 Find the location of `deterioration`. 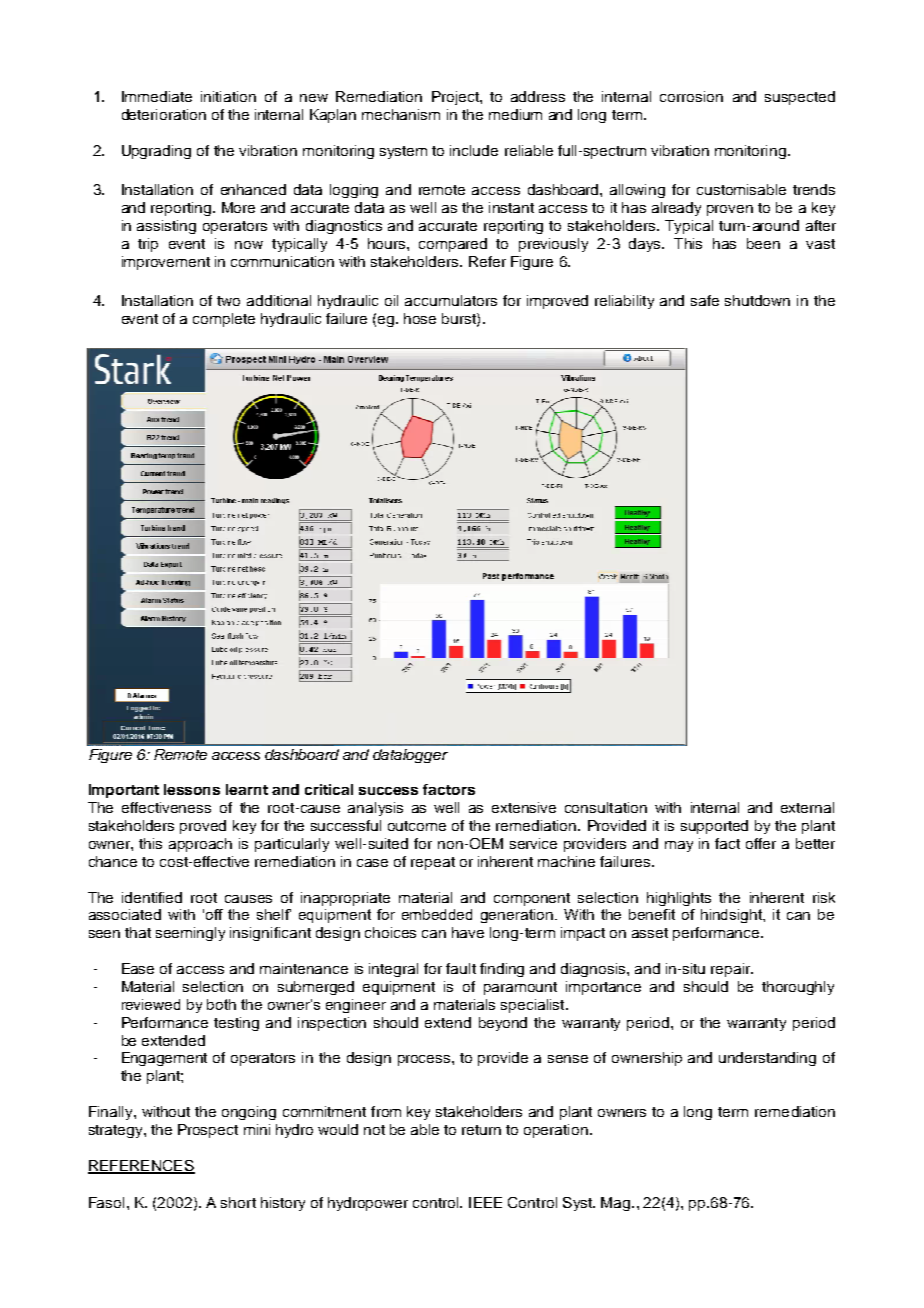

deterioration is located at coordinates (164, 114).
